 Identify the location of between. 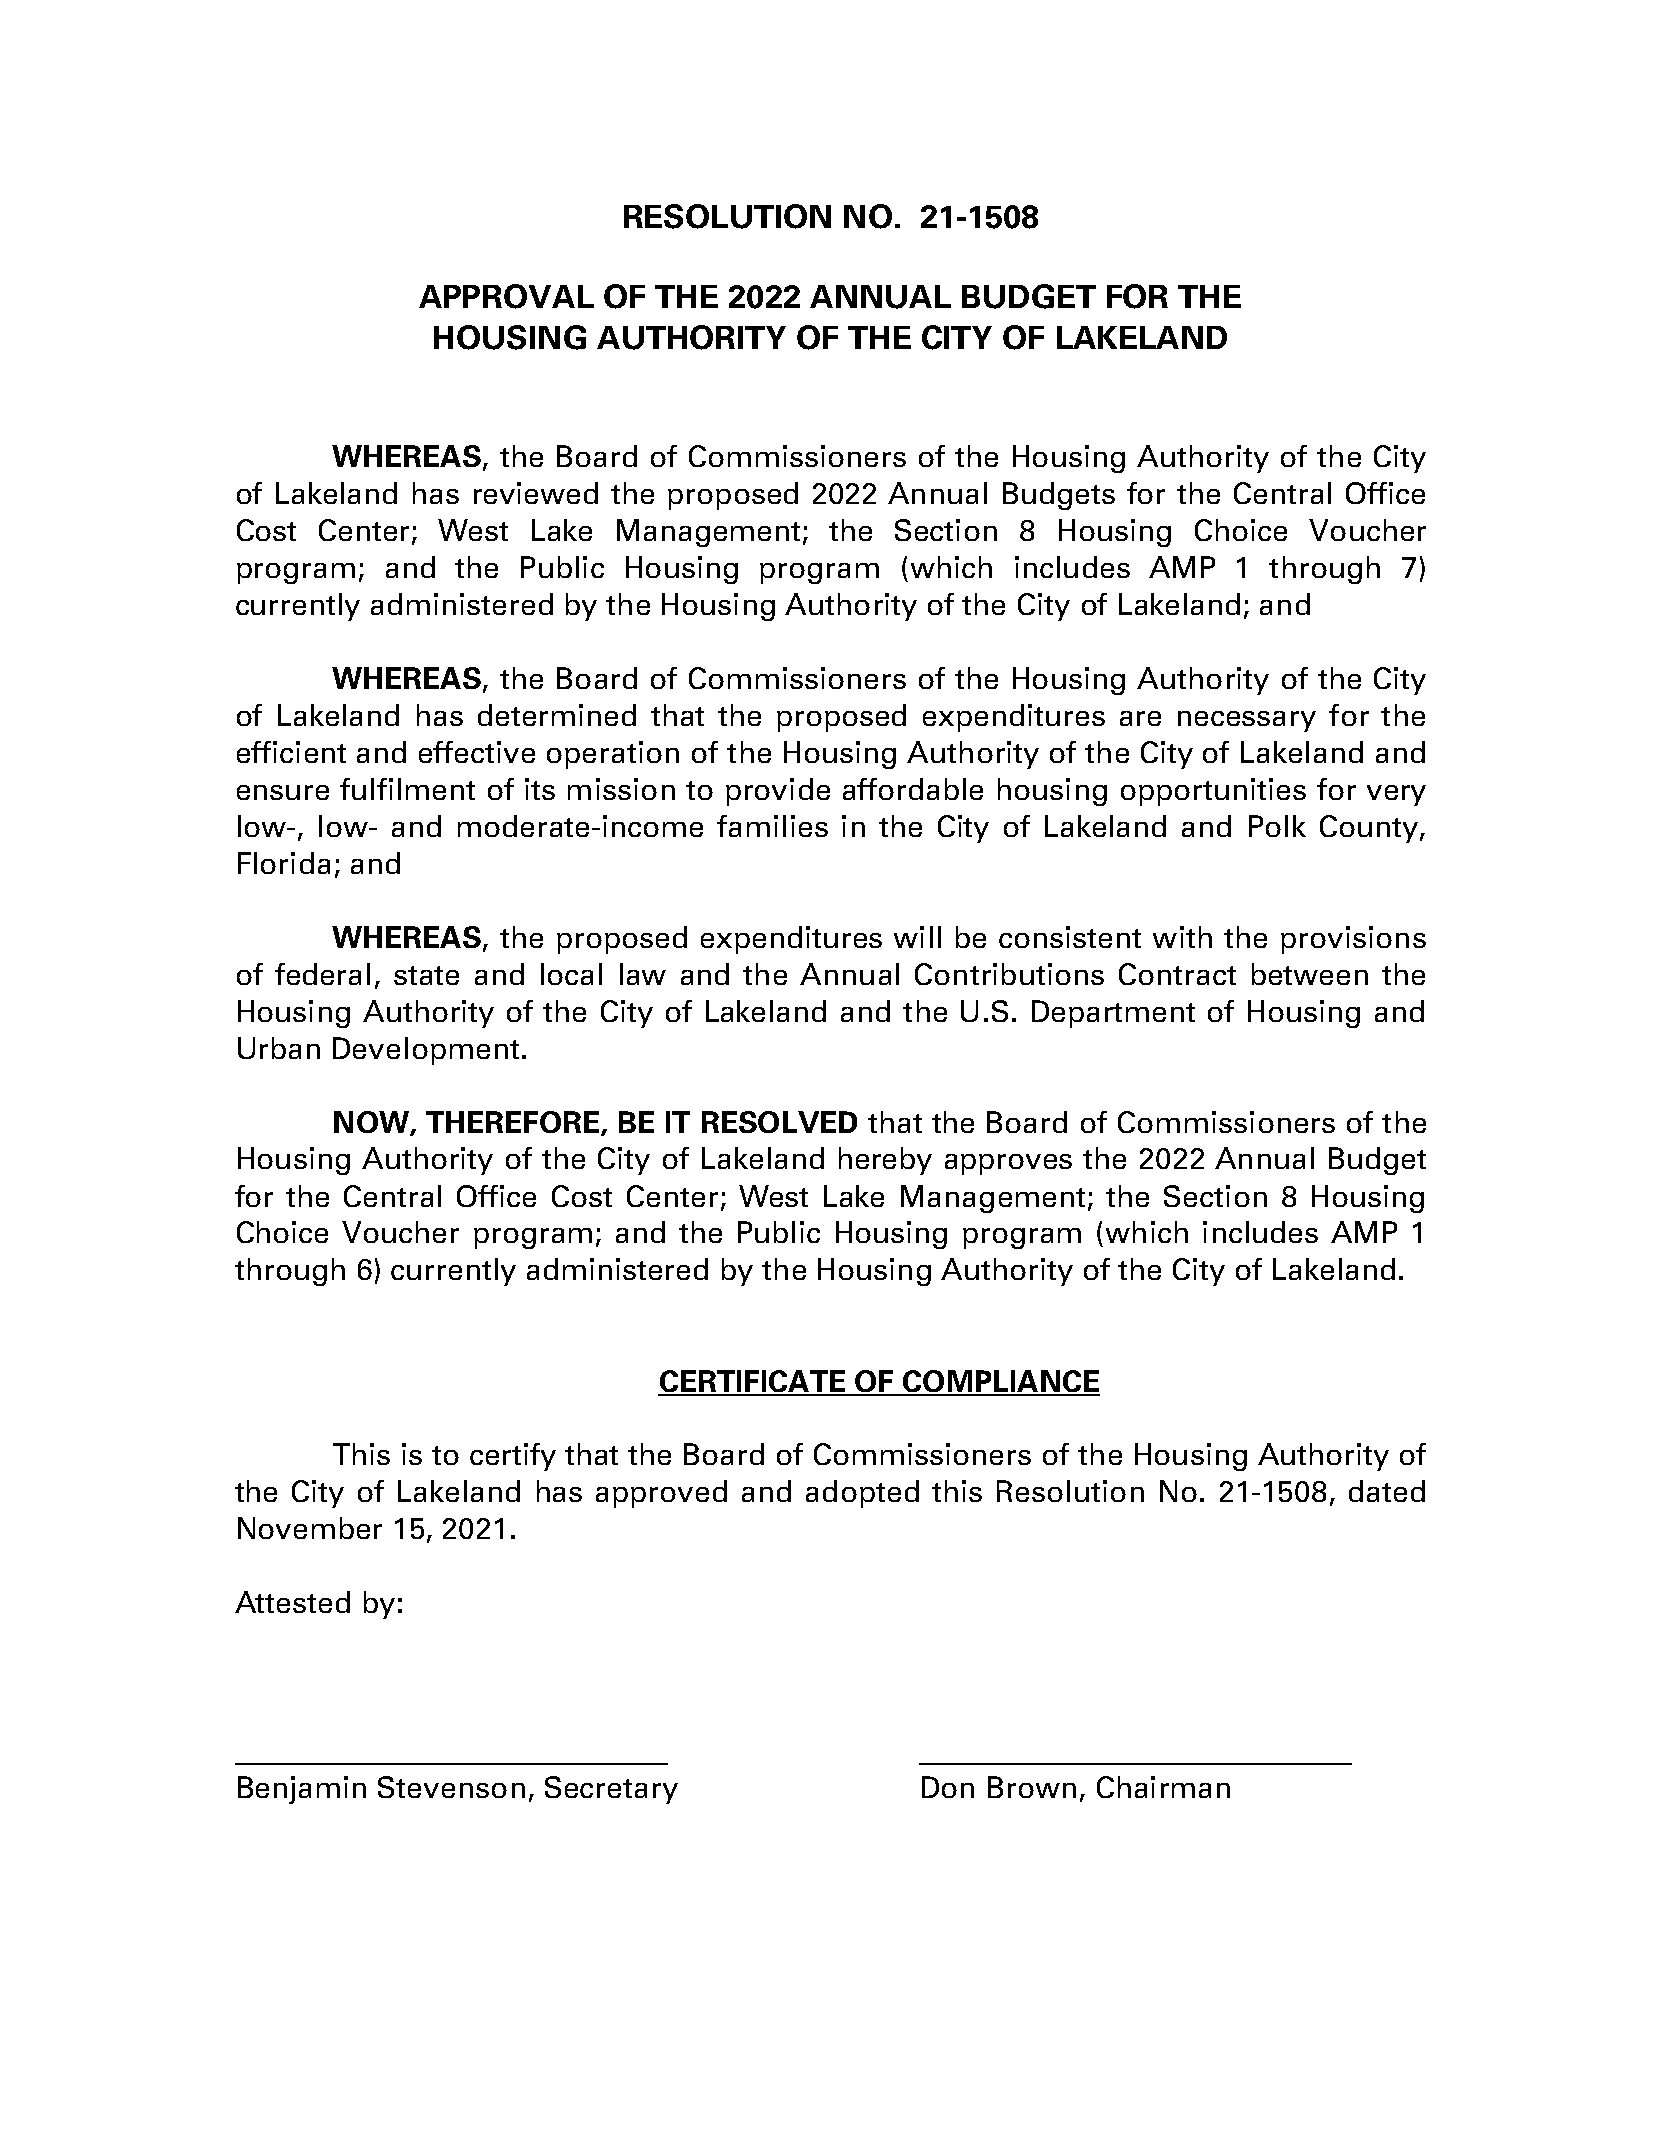
(1310, 974).
